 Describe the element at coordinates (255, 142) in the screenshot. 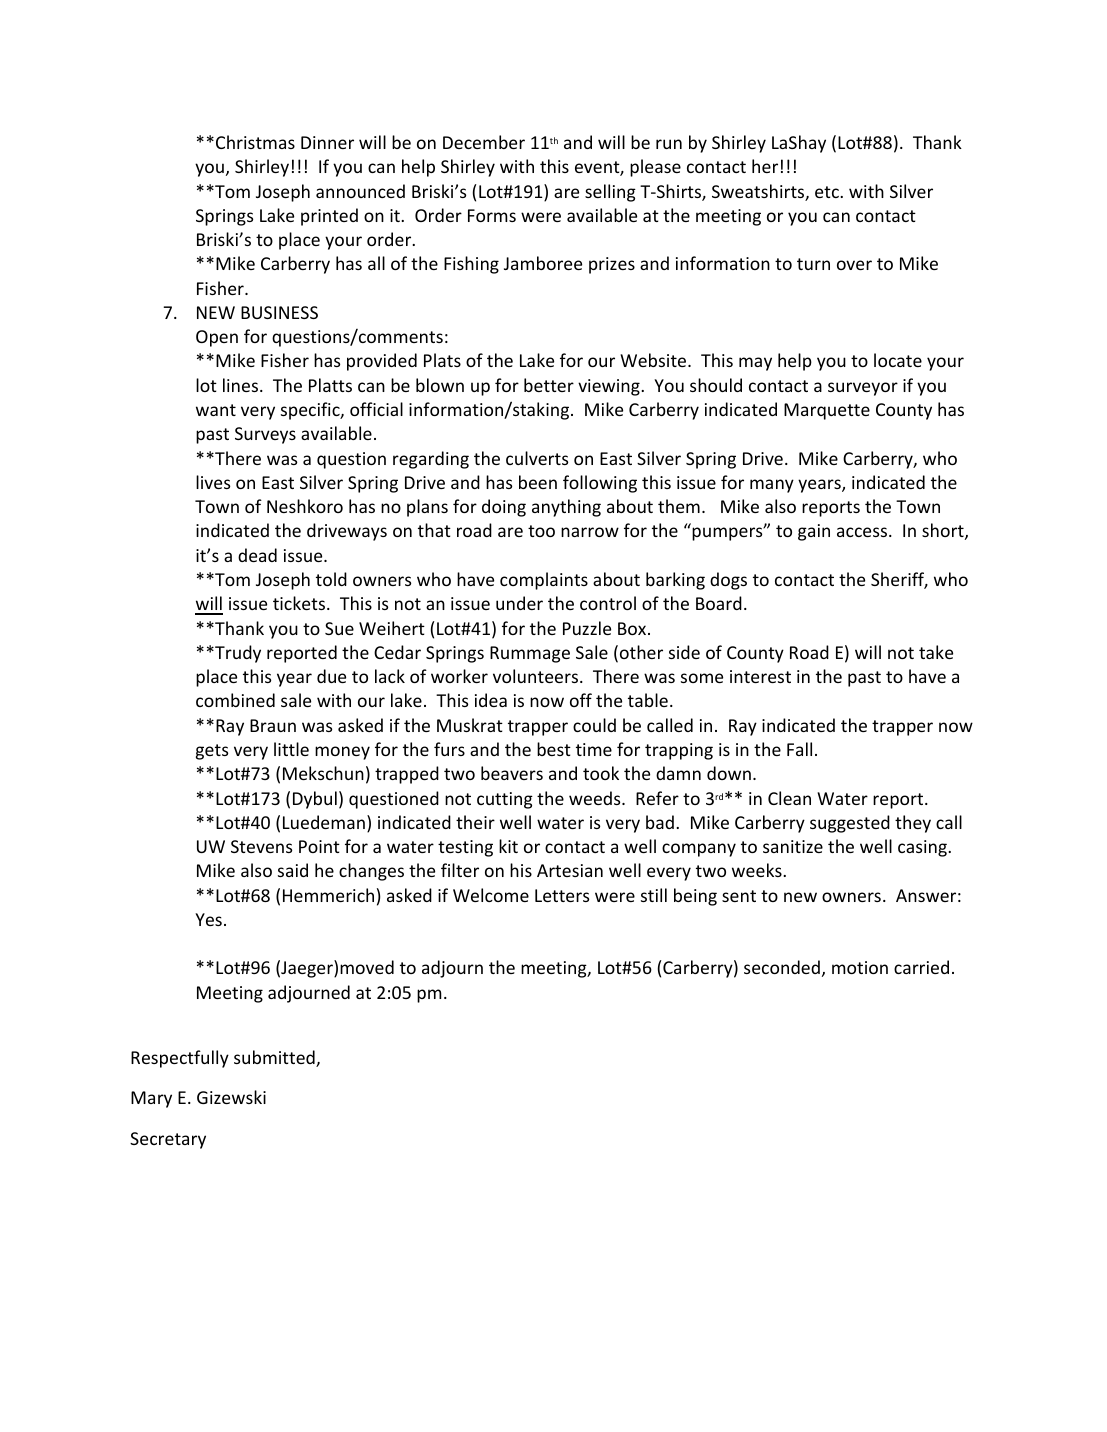

I see `Christmas` at that location.
